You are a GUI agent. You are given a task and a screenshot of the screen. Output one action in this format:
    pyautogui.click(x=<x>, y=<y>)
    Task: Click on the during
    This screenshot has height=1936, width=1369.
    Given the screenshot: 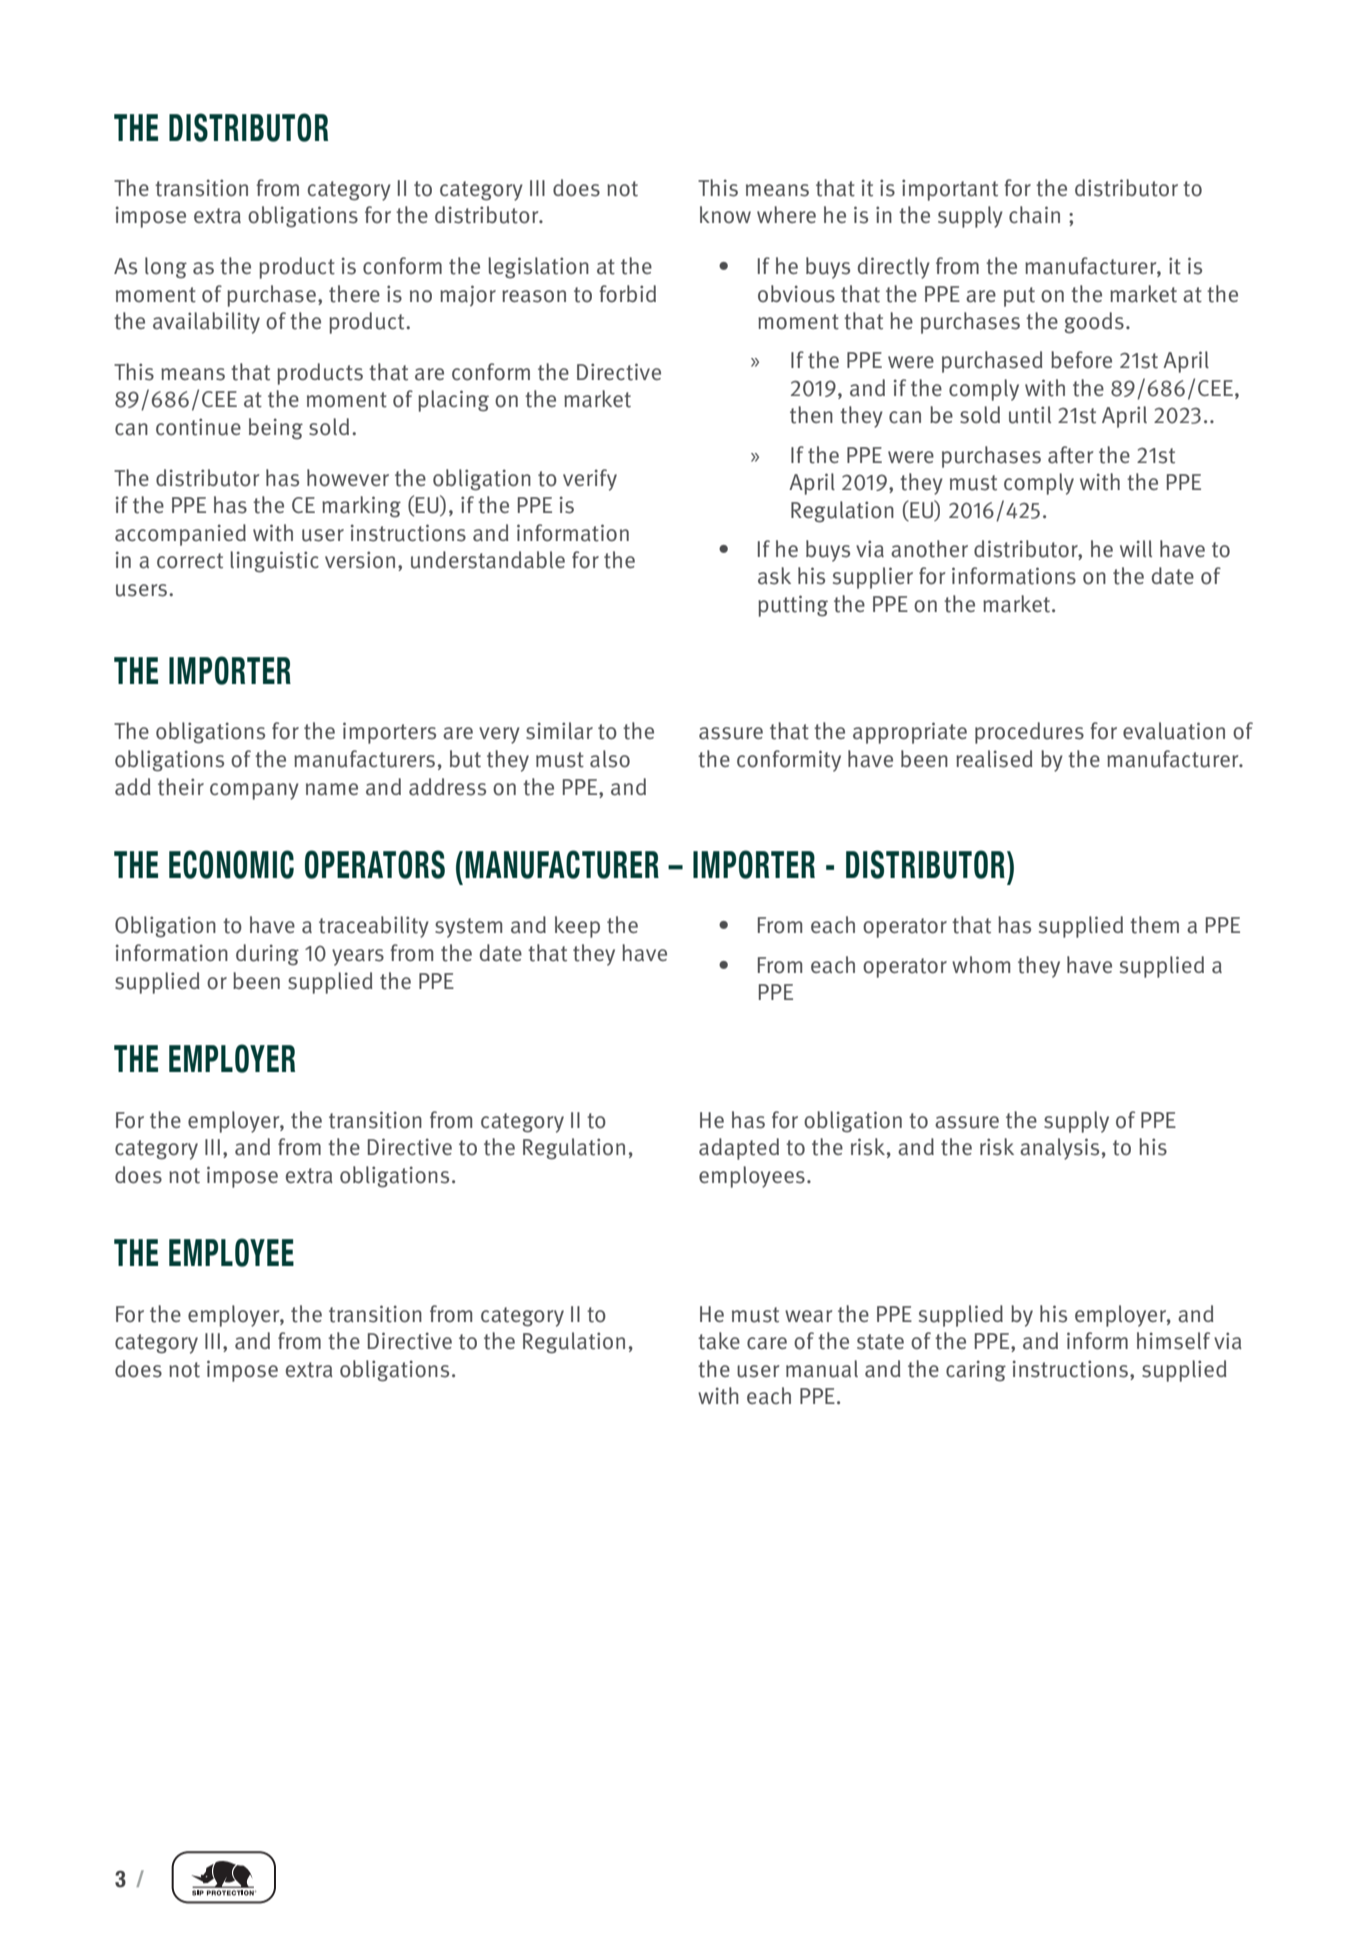 What is the action you would take?
    pyautogui.click(x=267, y=955)
